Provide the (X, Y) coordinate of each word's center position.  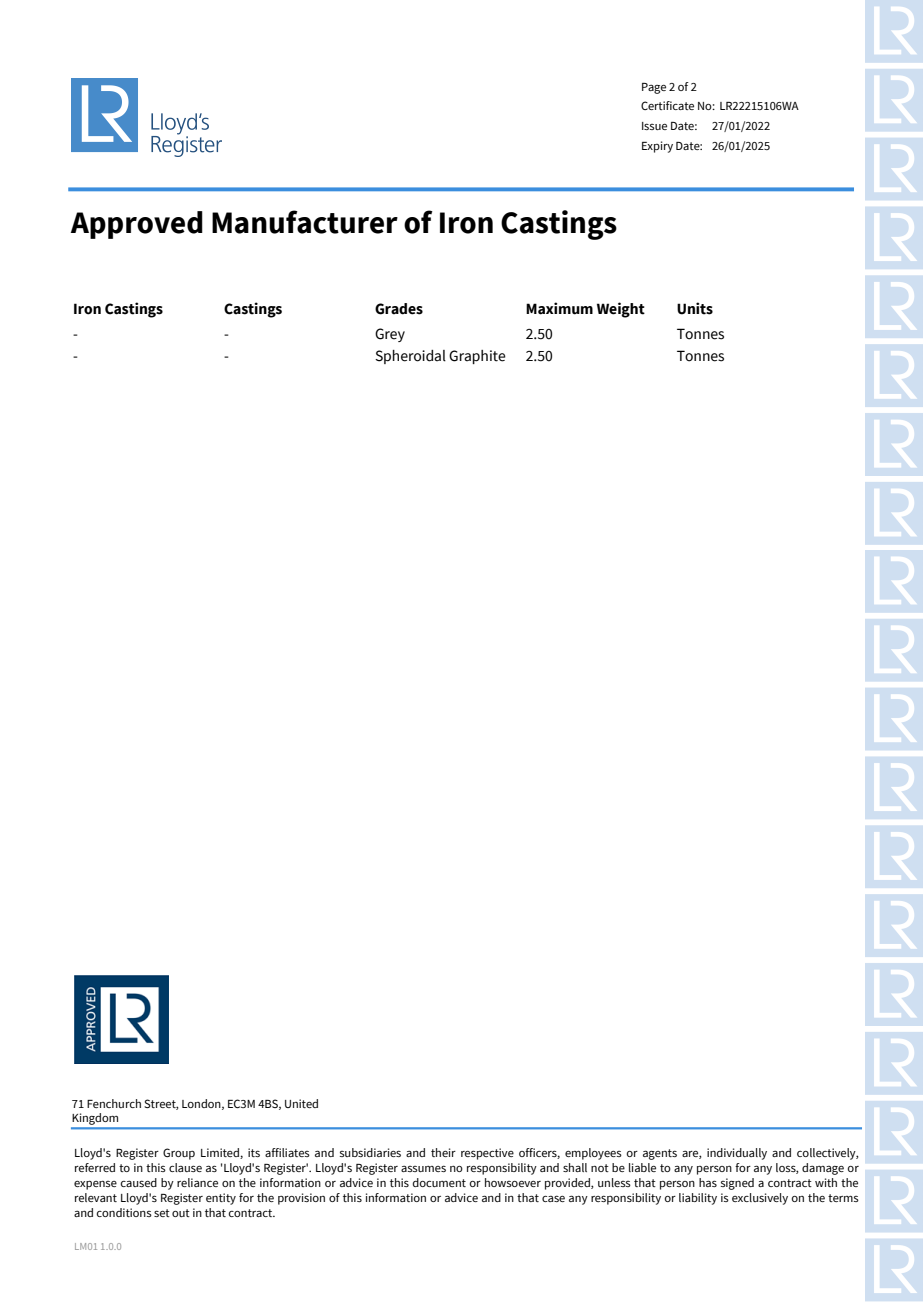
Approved (137, 225)
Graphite (477, 357)
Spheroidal (410, 357)
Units (695, 308)
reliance (197, 1182)
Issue (654, 126)
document (439, 1182)
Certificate (667, 105)
